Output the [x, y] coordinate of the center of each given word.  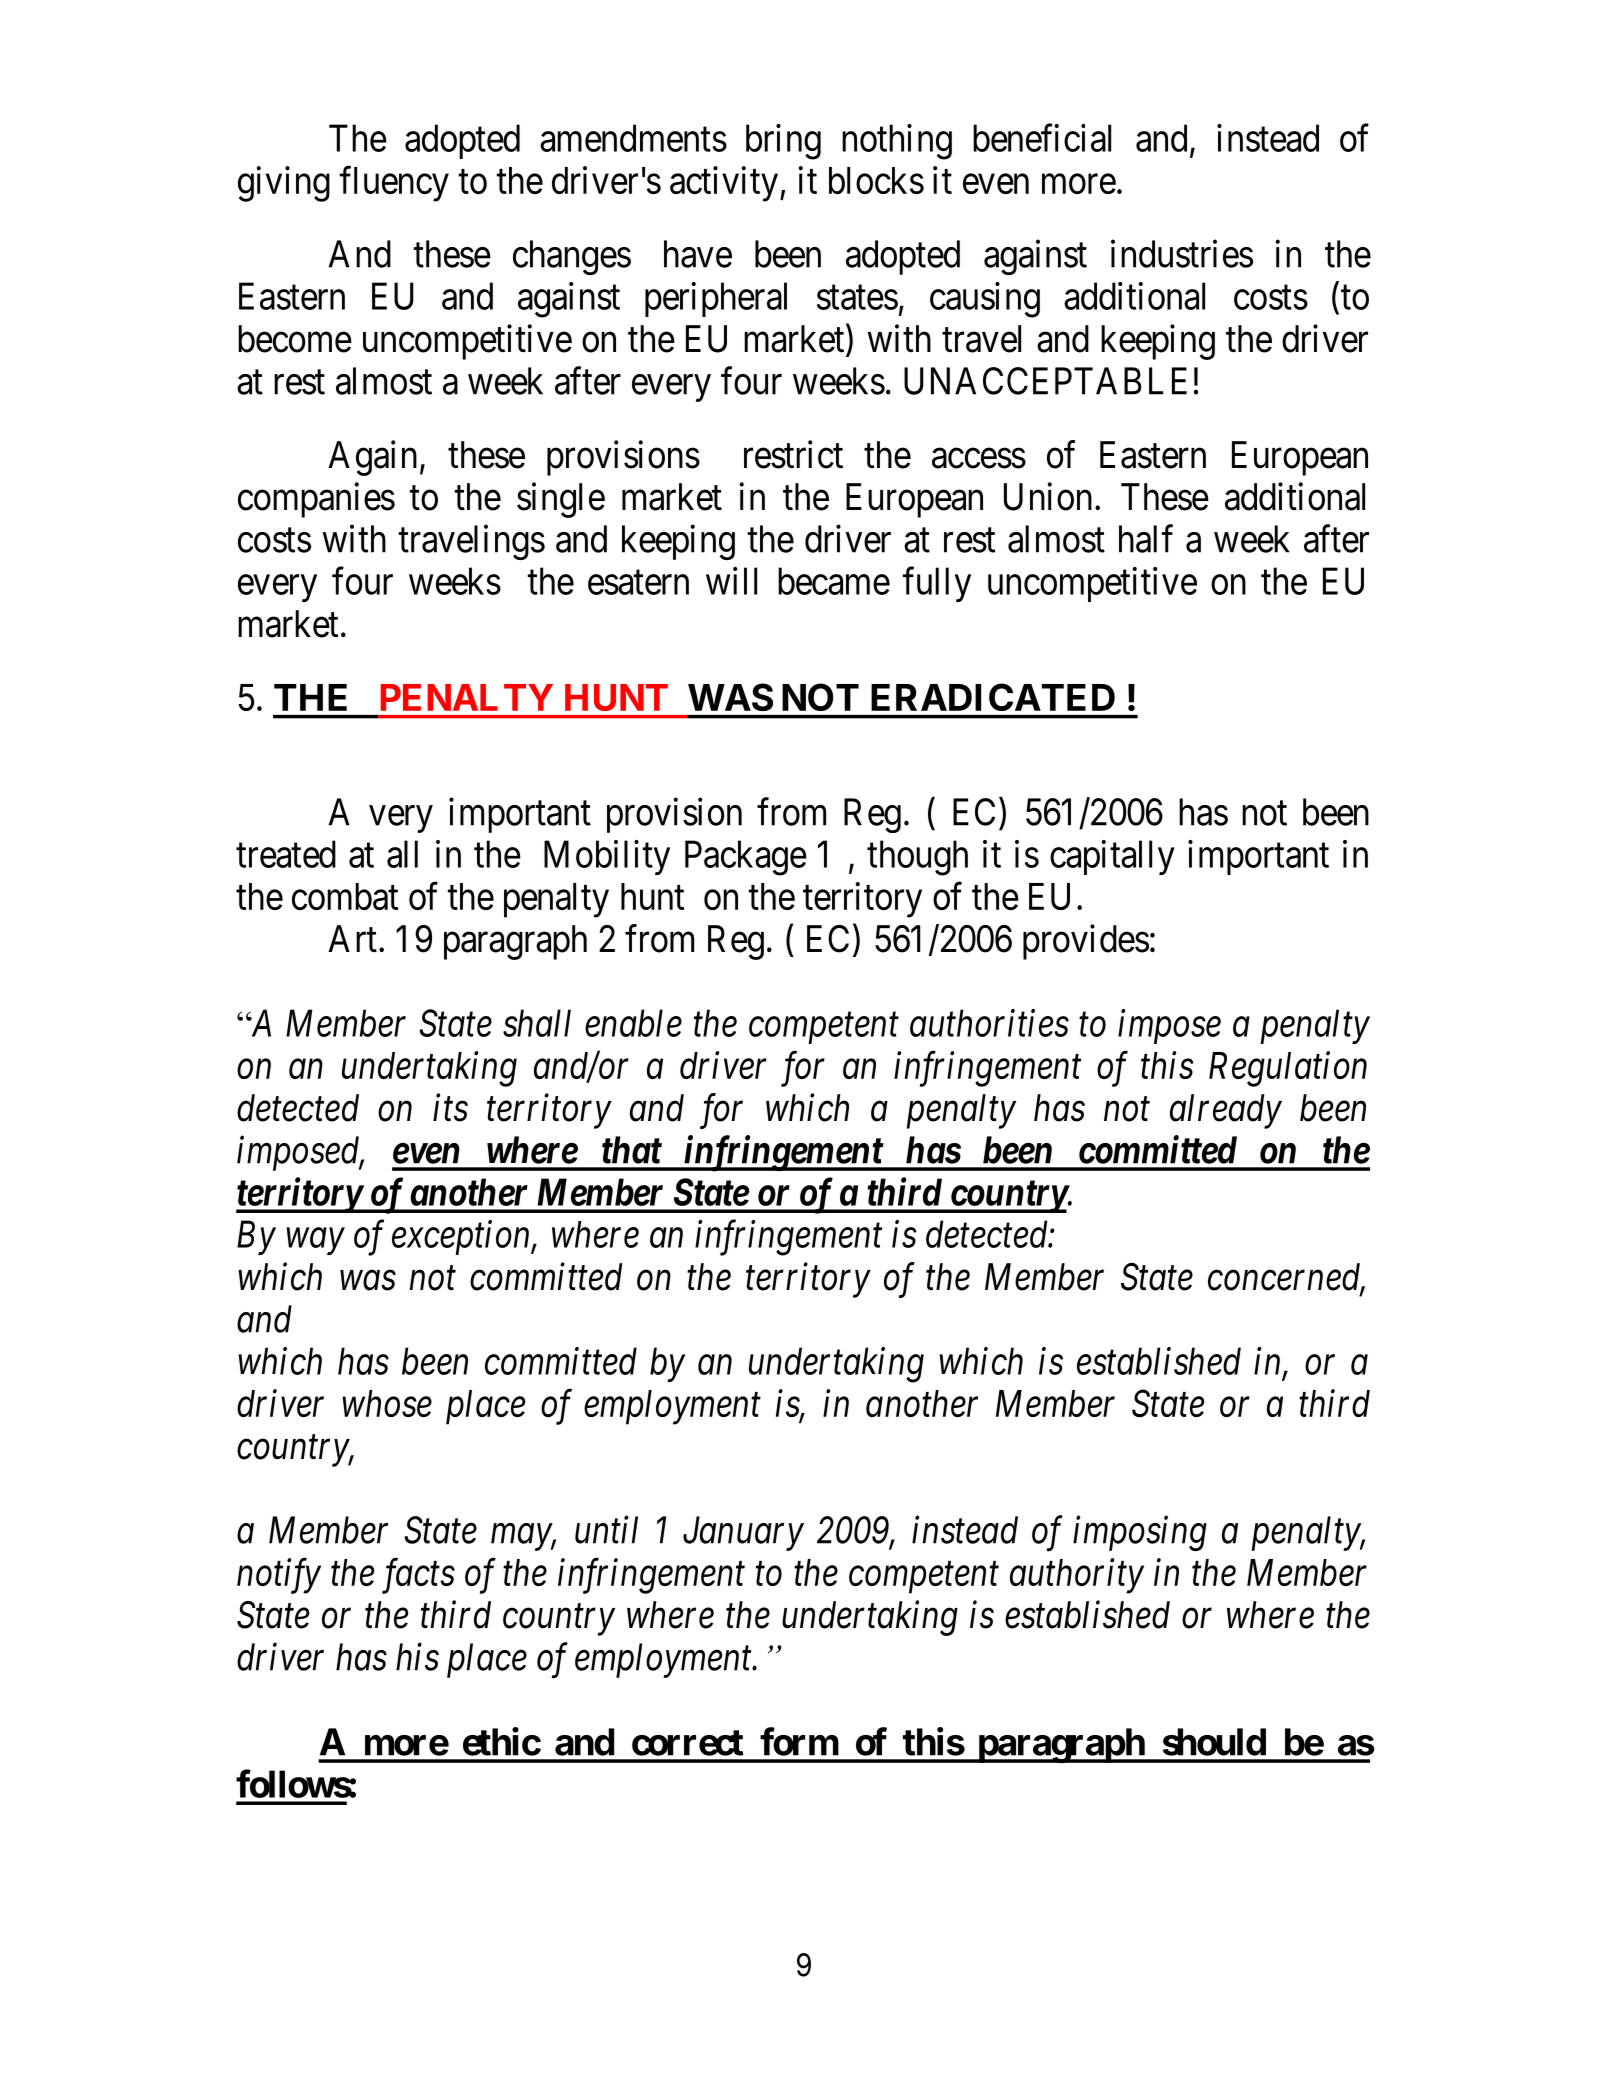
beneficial [1042, 138]
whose [387, 1403]
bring [783, 142]
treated [286, 854]
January [743, 1534]
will [731, 581]
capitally [1112, 857]
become [295, 339]
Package [746, 858]
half [1146, 539]
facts [418, 1576]
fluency [394, 184]
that [632, 1150]
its [450, 1108]
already [1226, 1111]
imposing [1140, 1534]
